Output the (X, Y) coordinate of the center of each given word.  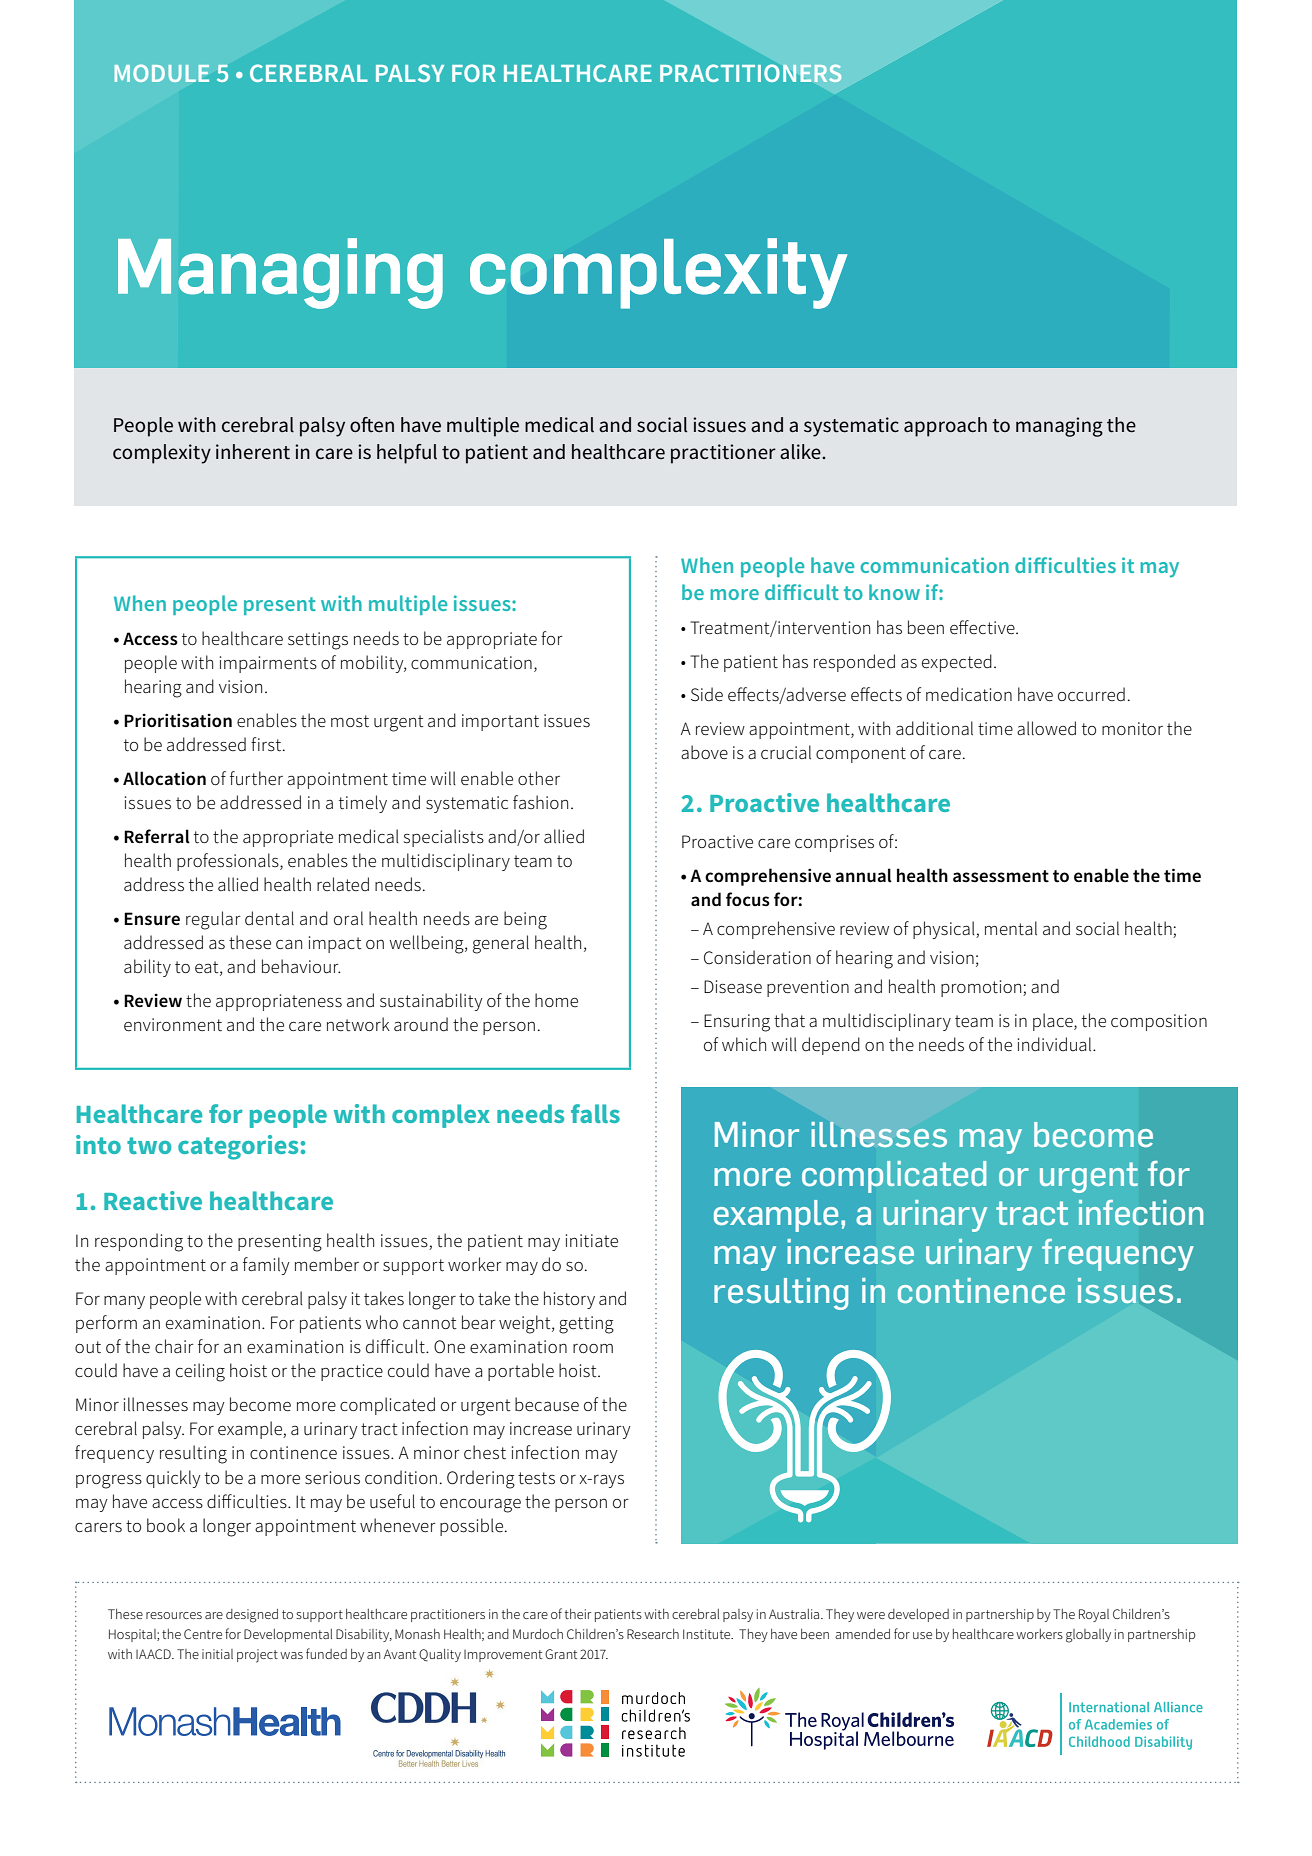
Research (653, 1634)
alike (801, 452)
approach (945, 427)
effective (983, 627)
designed (252, 1616)
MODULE (162, 73)
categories (238, 1147)
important (500, 722)
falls (595, 1113)
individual (1056, 1044)
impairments (268, 664)
